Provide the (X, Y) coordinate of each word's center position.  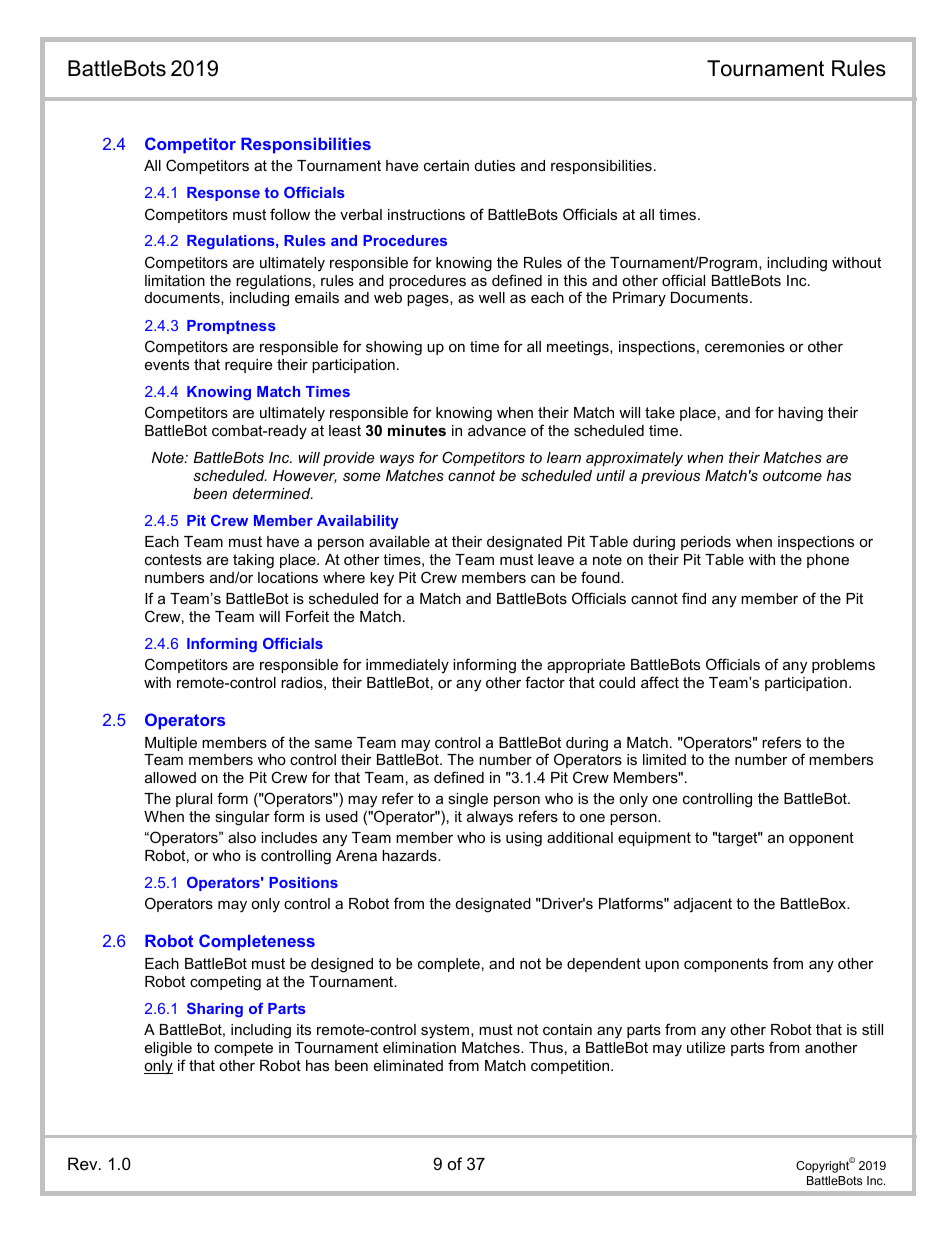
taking (253, 561)
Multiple (171, 744)
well (492, 297)
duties (495, 165)
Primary (639, 299)
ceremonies (745, 346)
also (242, 837)
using (524, 839)
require (248, 366)
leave (556, 559)
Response (223, 194)
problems (843, 666)
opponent (821, 839)
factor (545, 682)
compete (243, 1049)
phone (828, 561)
